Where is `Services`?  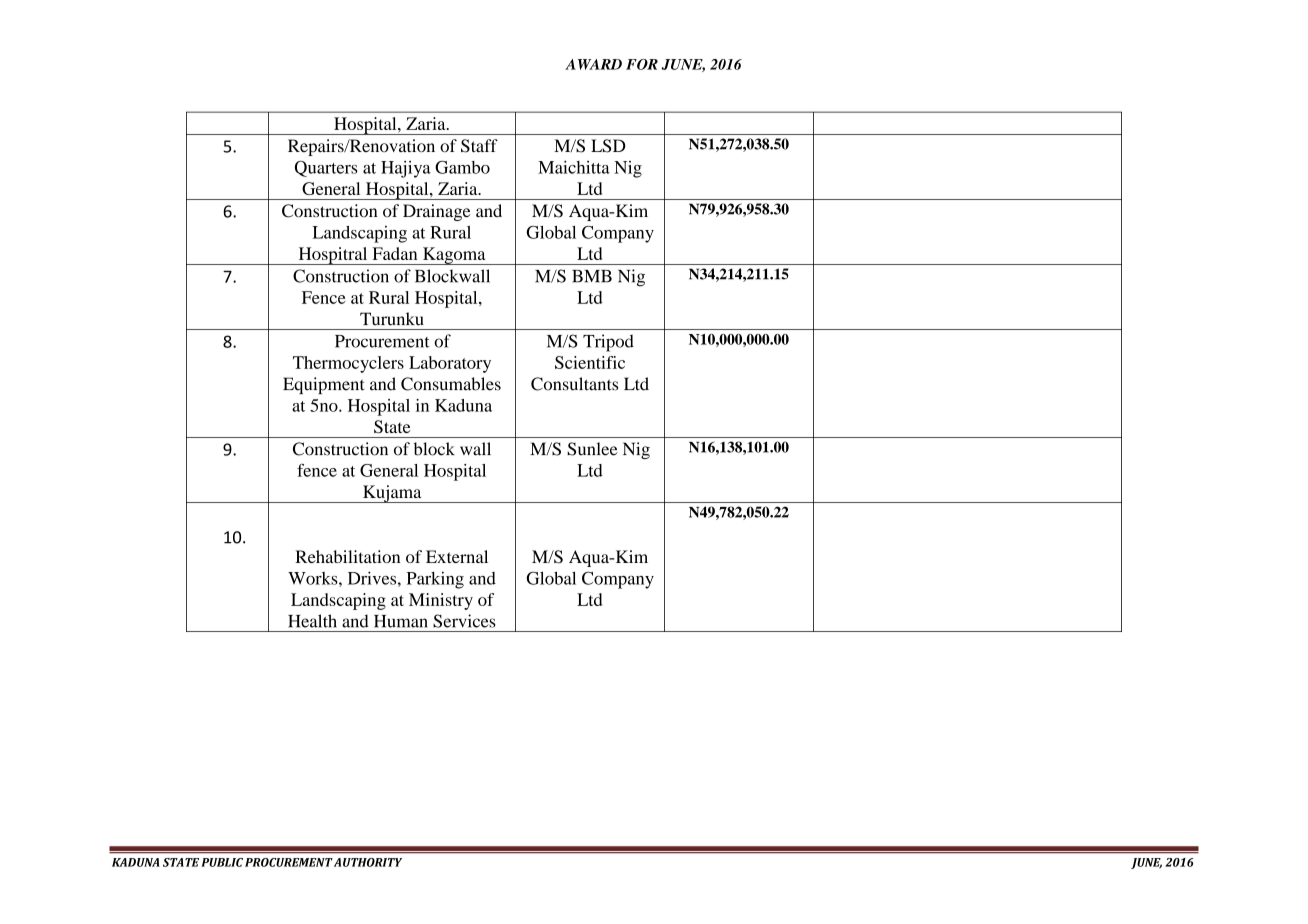
Services is located at coordinates (464, 621).
